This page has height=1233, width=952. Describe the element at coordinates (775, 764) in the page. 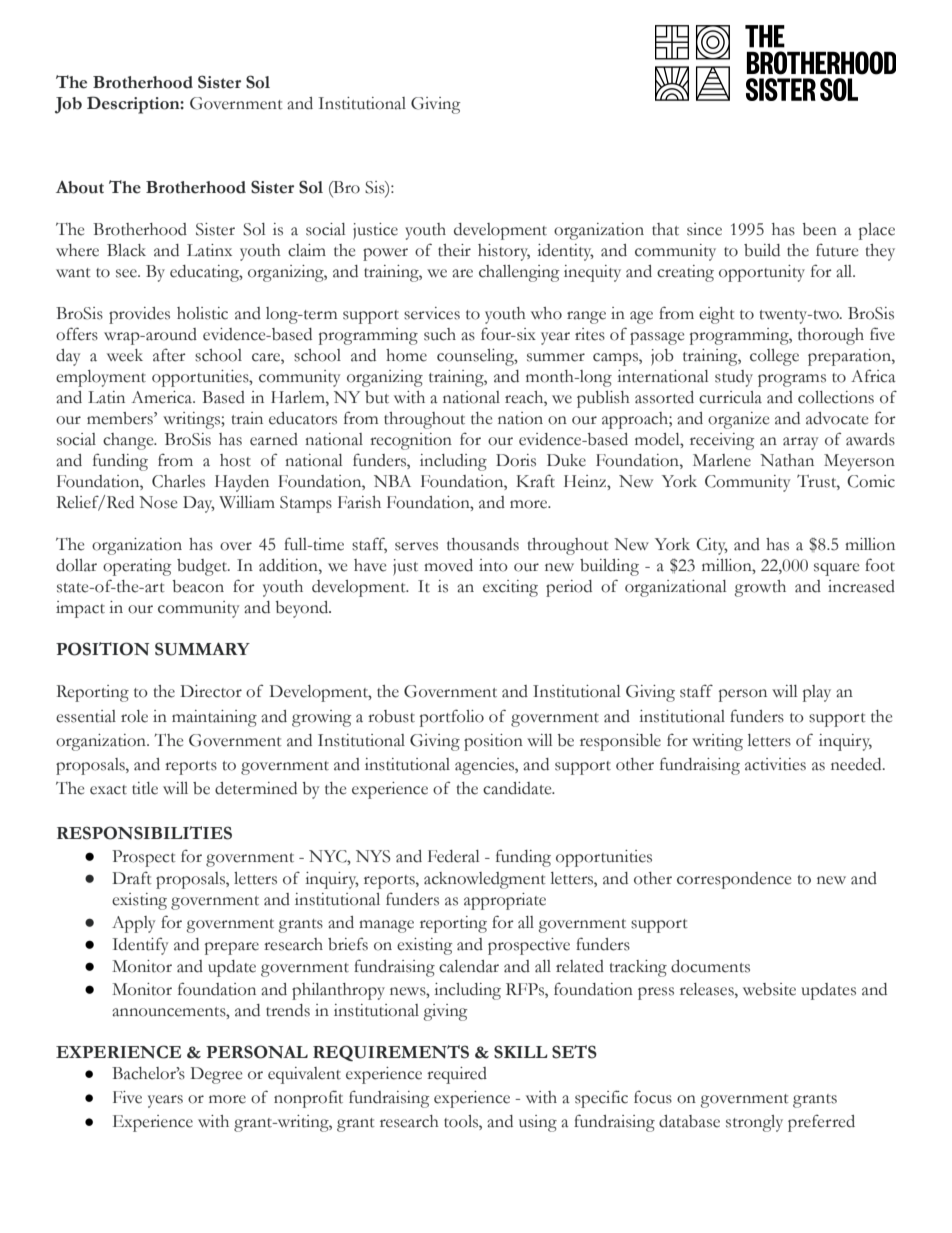

I see `activities` at that location.
